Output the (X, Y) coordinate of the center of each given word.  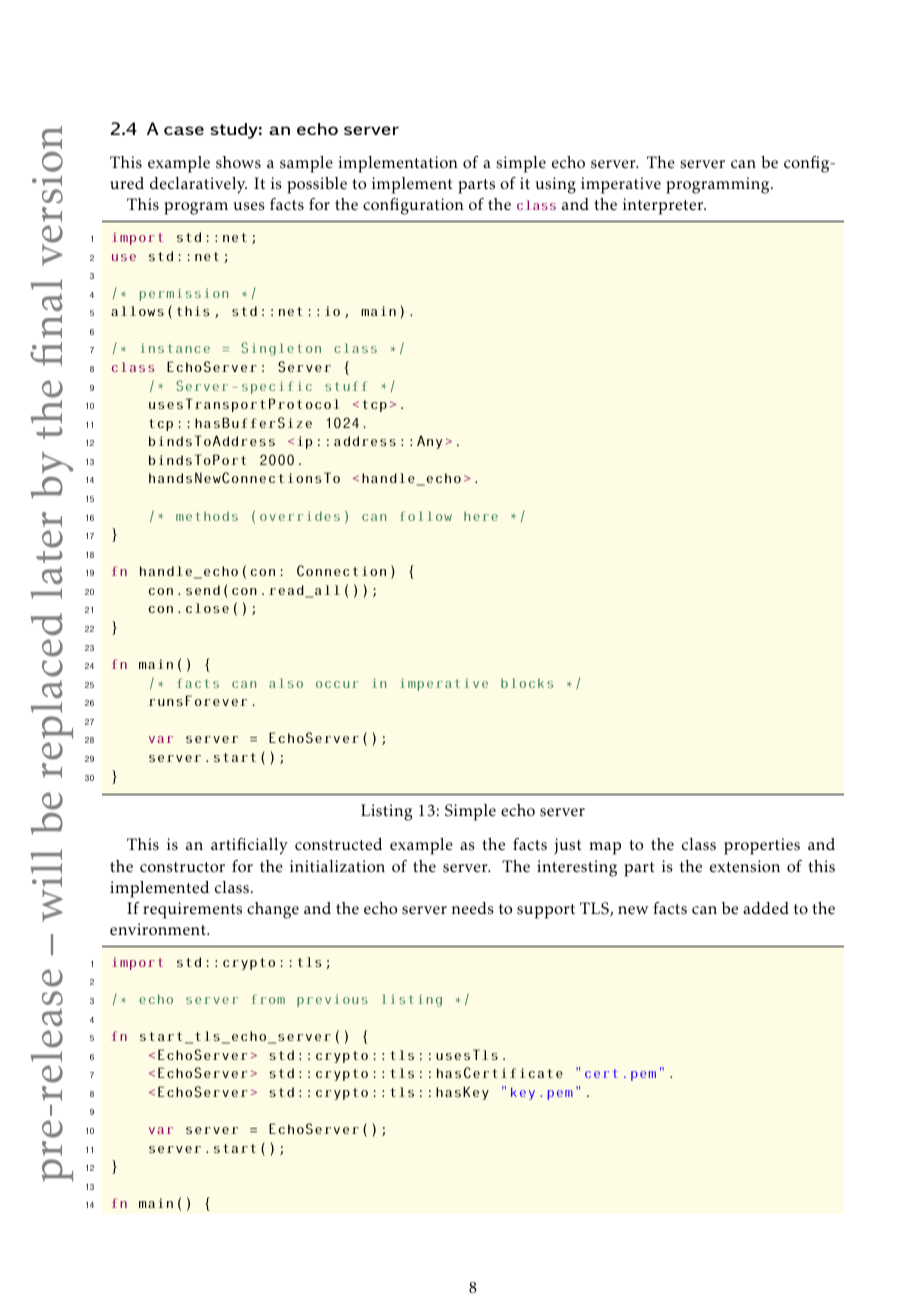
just (567, 846)
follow (426, 516)
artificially (249, 846)
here (481, 516)
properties (762, 846)
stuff (346, 386)
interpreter (664, 206)
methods (207, 516)
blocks (527, 683)
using (556, 185)
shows (238, 162)
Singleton (281, 349)
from (268, 999)
